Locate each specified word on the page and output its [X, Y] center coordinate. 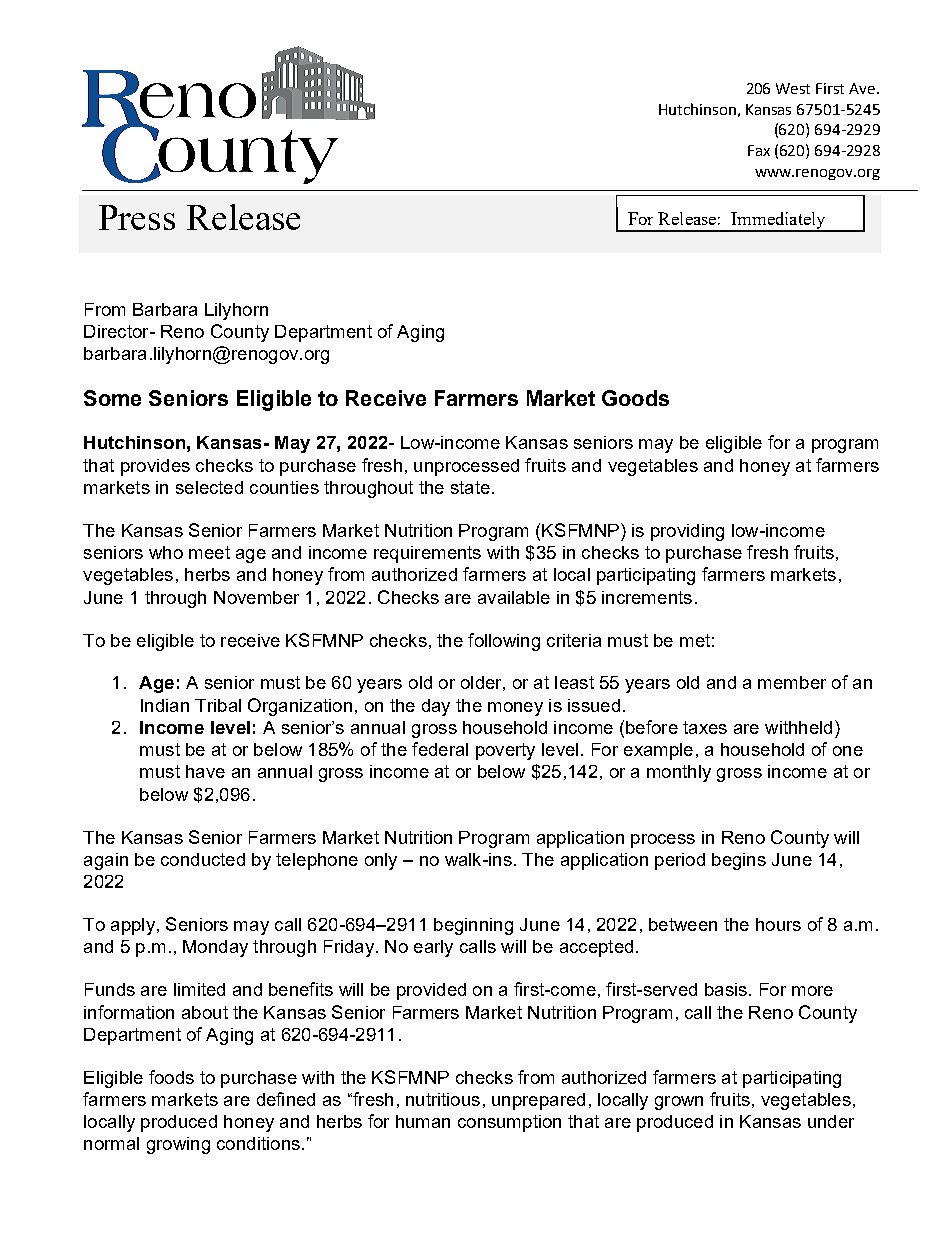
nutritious [443, 1099]
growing [178, 1145]
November [256, 597]
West [793, 88]
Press [137, 217]
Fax [759, 150]
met [695, 640]
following [504, 642]
